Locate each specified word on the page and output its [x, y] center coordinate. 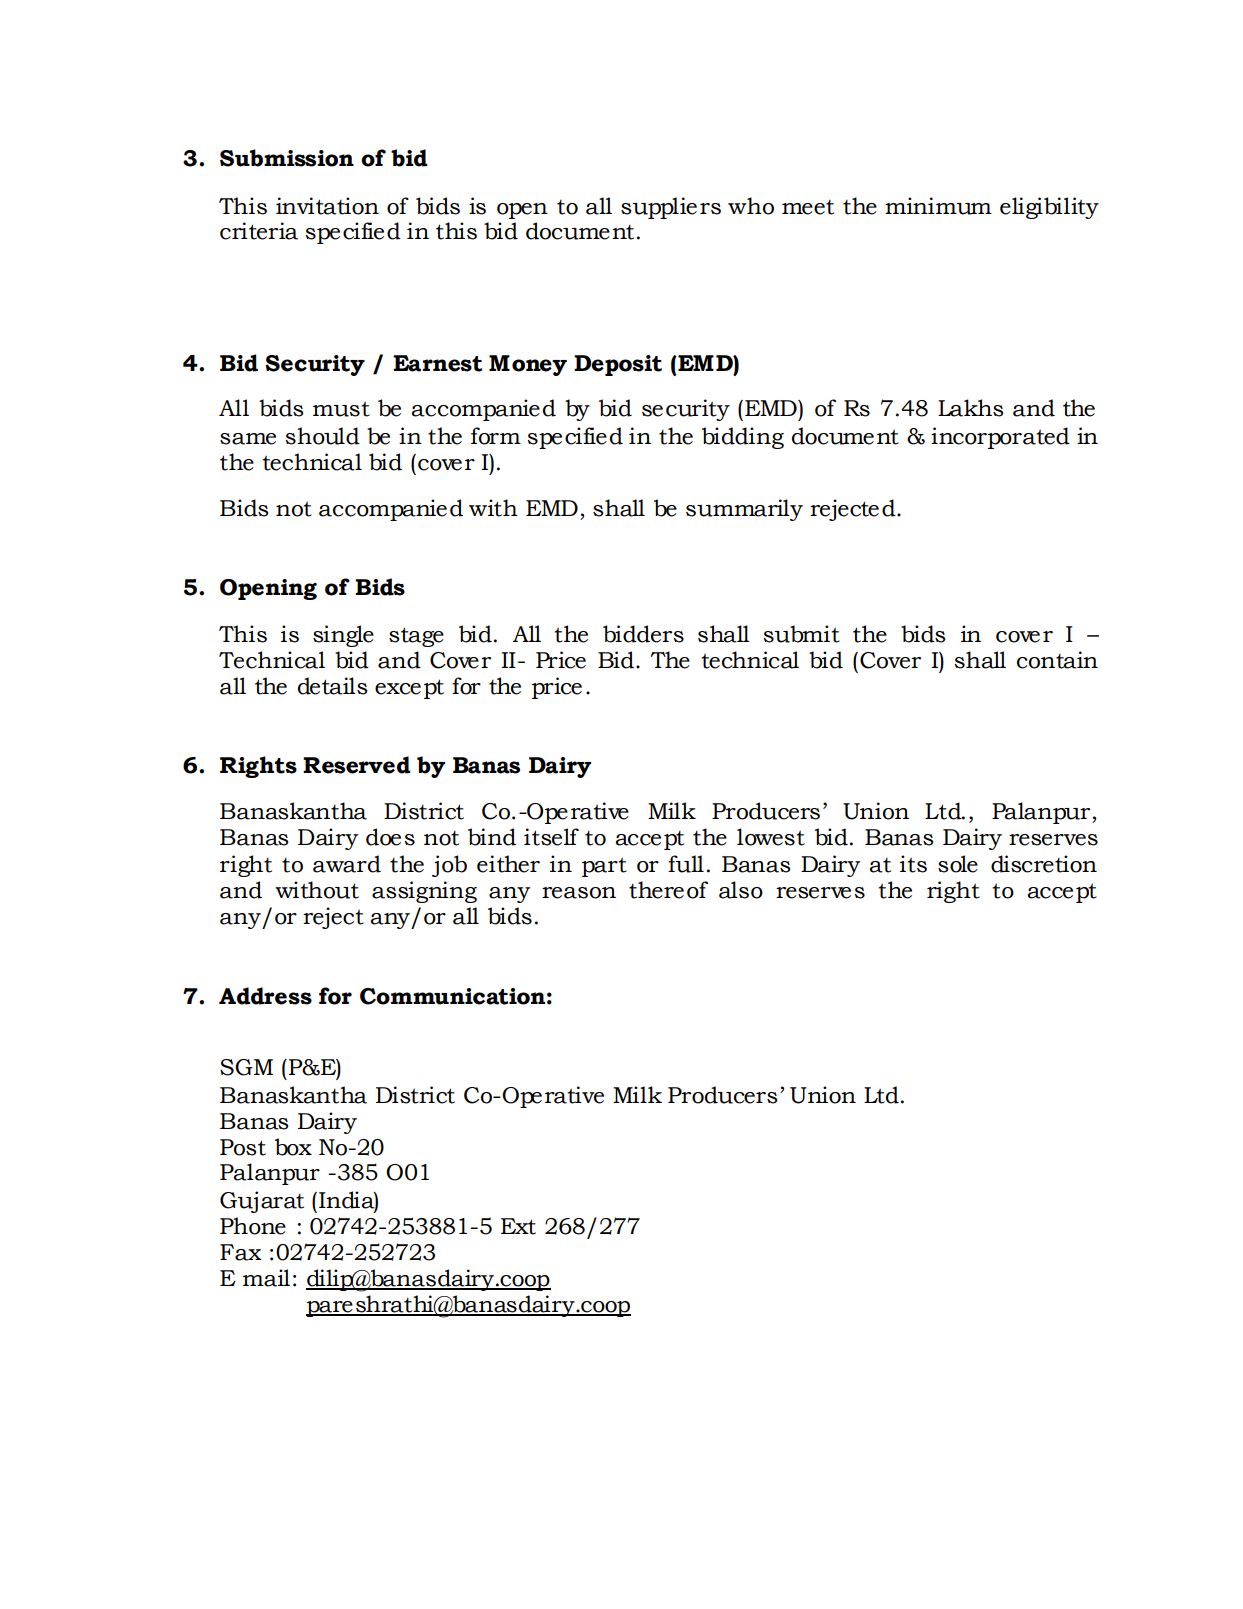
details [332, 686]
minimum [938, 206]
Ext [518, 1226]
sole [958, 864]
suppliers [671, 208]
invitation [327, 206]
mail [266, 1278]
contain [1057, 660]
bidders [643, 634]
